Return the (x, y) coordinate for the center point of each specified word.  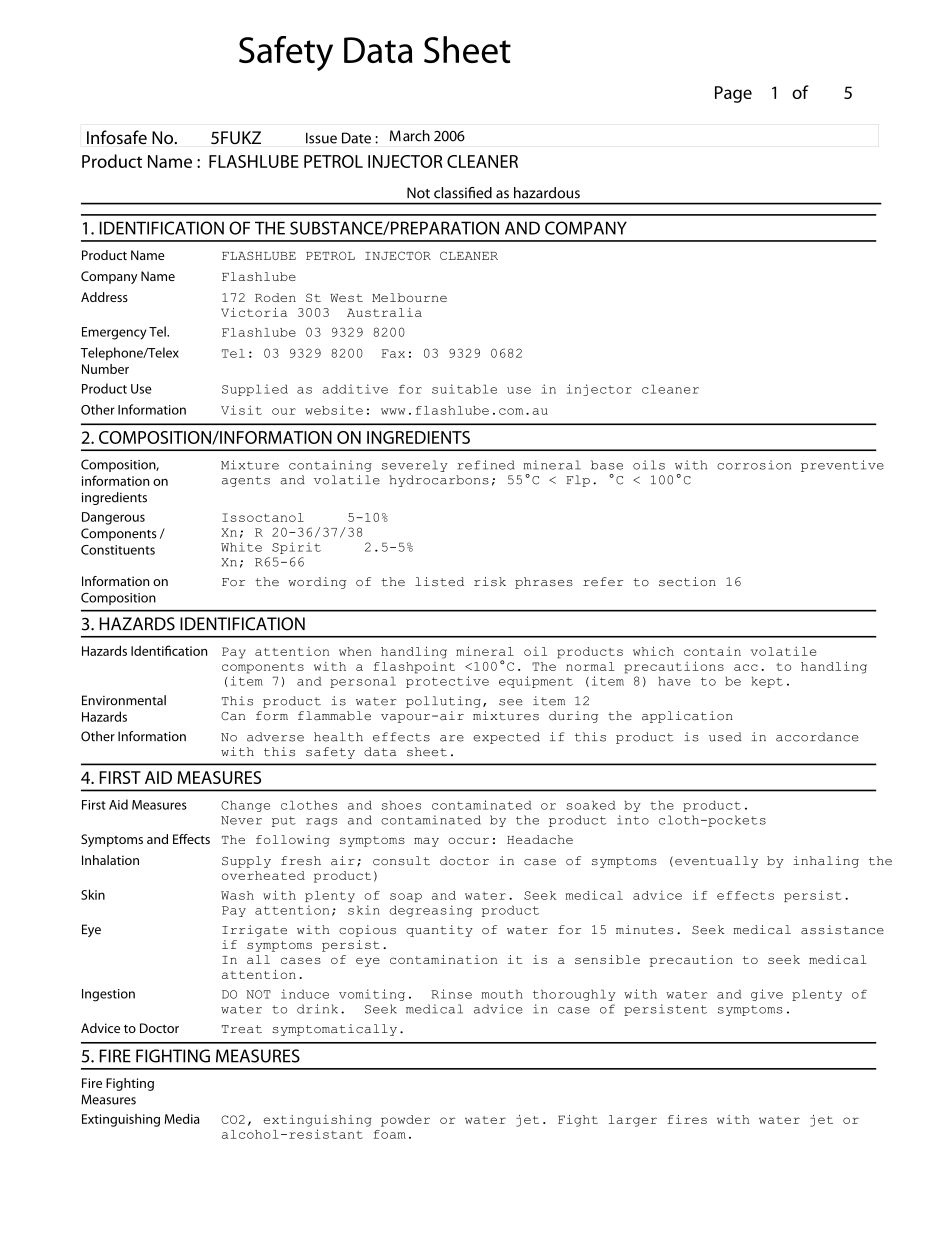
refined (486, 465)
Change (245, 806)
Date (356, 138)
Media (182, 1118)
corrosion (754, 465)
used (725, 737)
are (452, 738)
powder (405, 1121)
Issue (321, 138)
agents (246, 481)
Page (733, 94)
